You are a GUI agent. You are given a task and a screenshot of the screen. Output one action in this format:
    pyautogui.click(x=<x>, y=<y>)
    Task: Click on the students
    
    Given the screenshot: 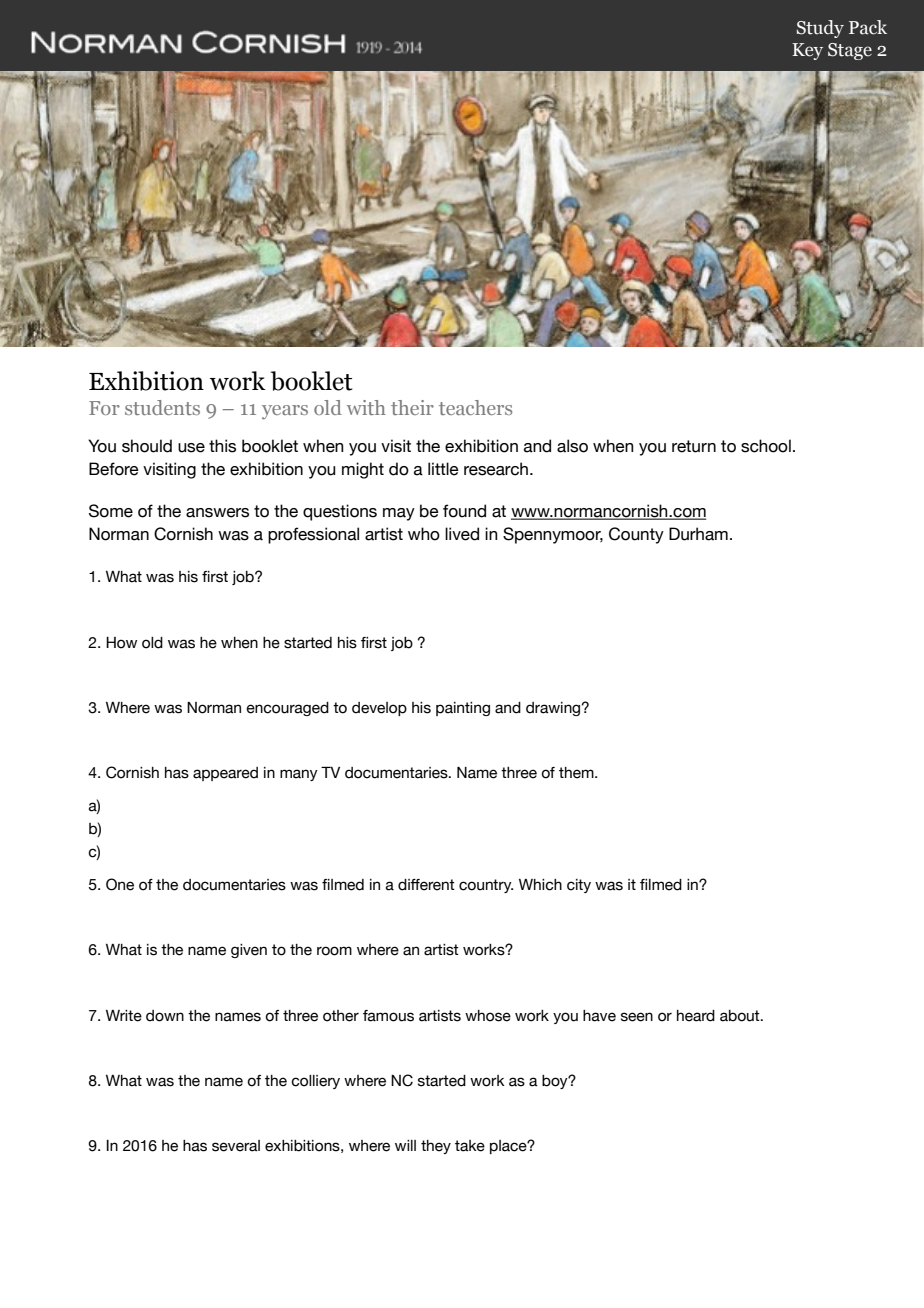 What is the action you would take?
    pyautogui.click(x=162, y=407)
